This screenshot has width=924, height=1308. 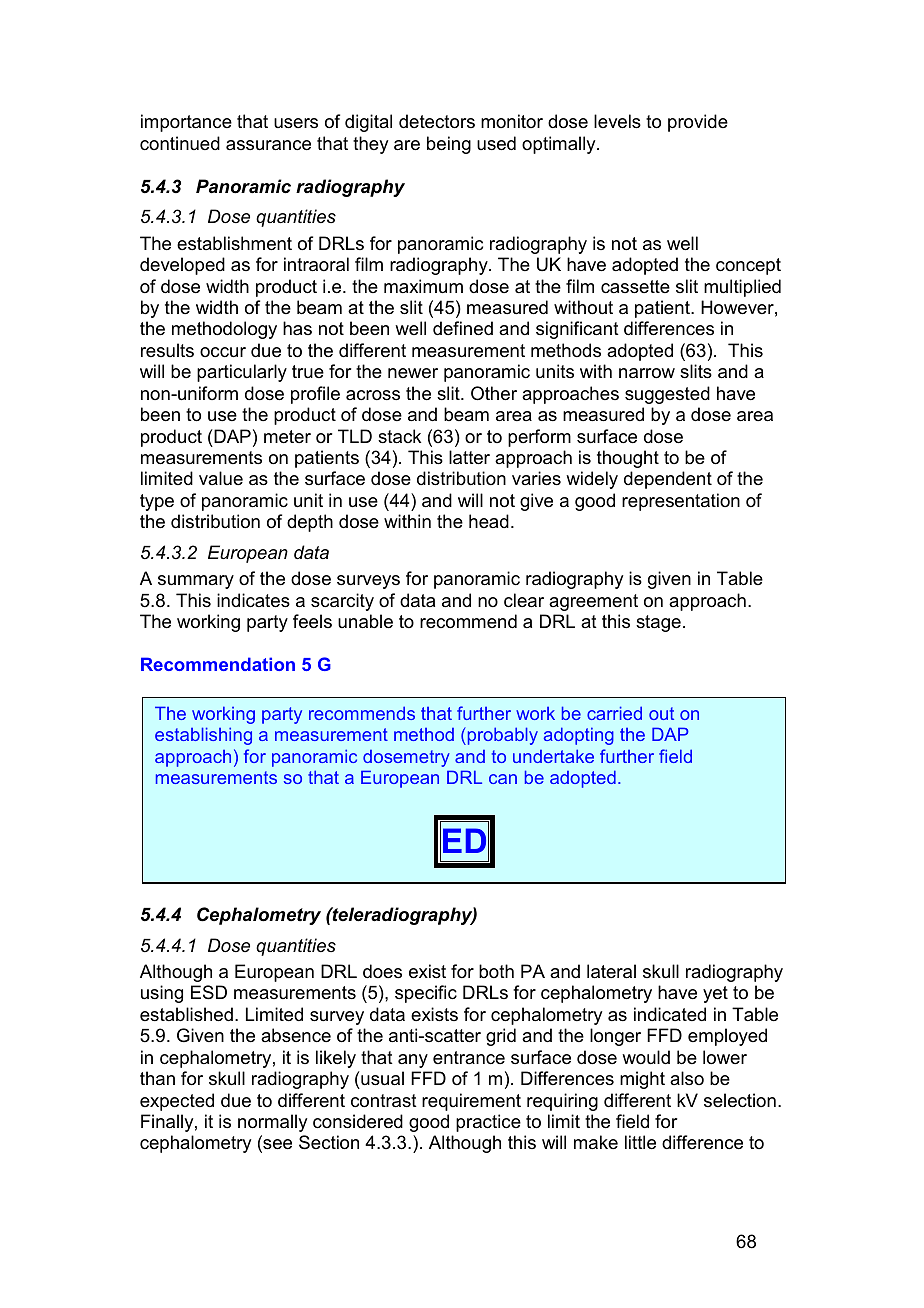 I want to click on probably, so click(x=501, y=736).
